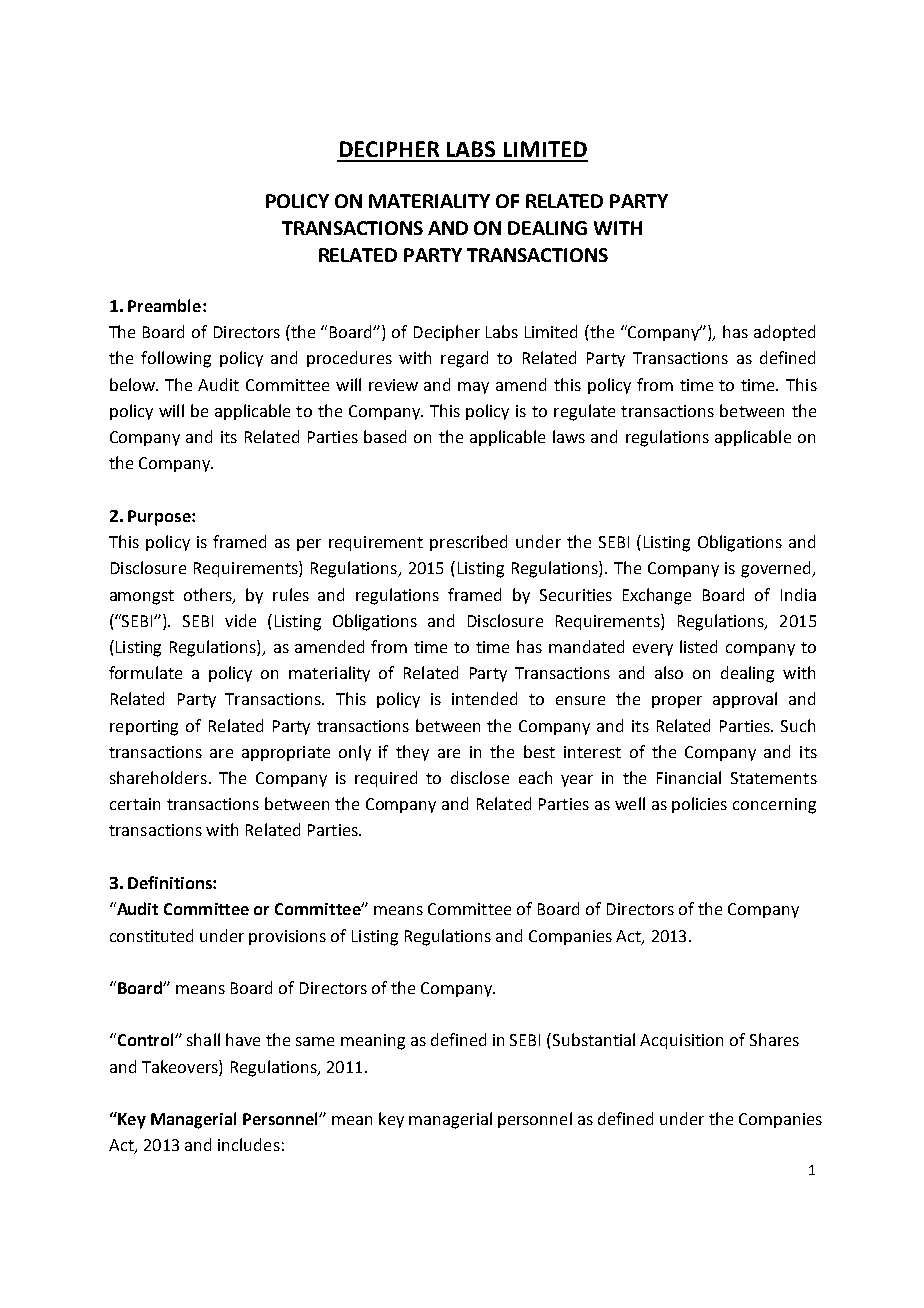 Image resolution: width=924 pixels, height=1308 pixels. I want to click on intended, so click(484, 698).
